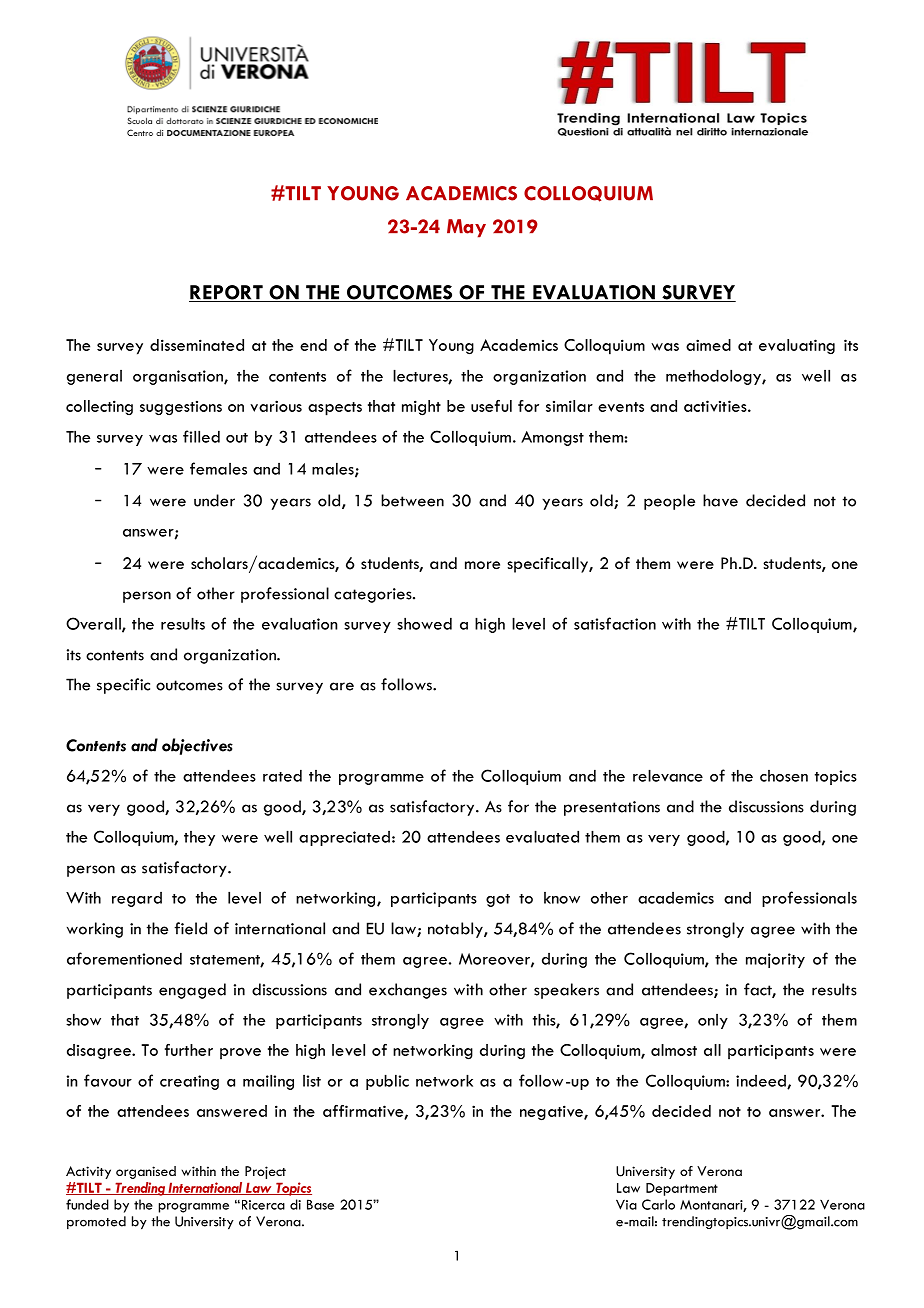  Describe the element at coordinates (94, 624) in the page. I see `Overall` at that location.
